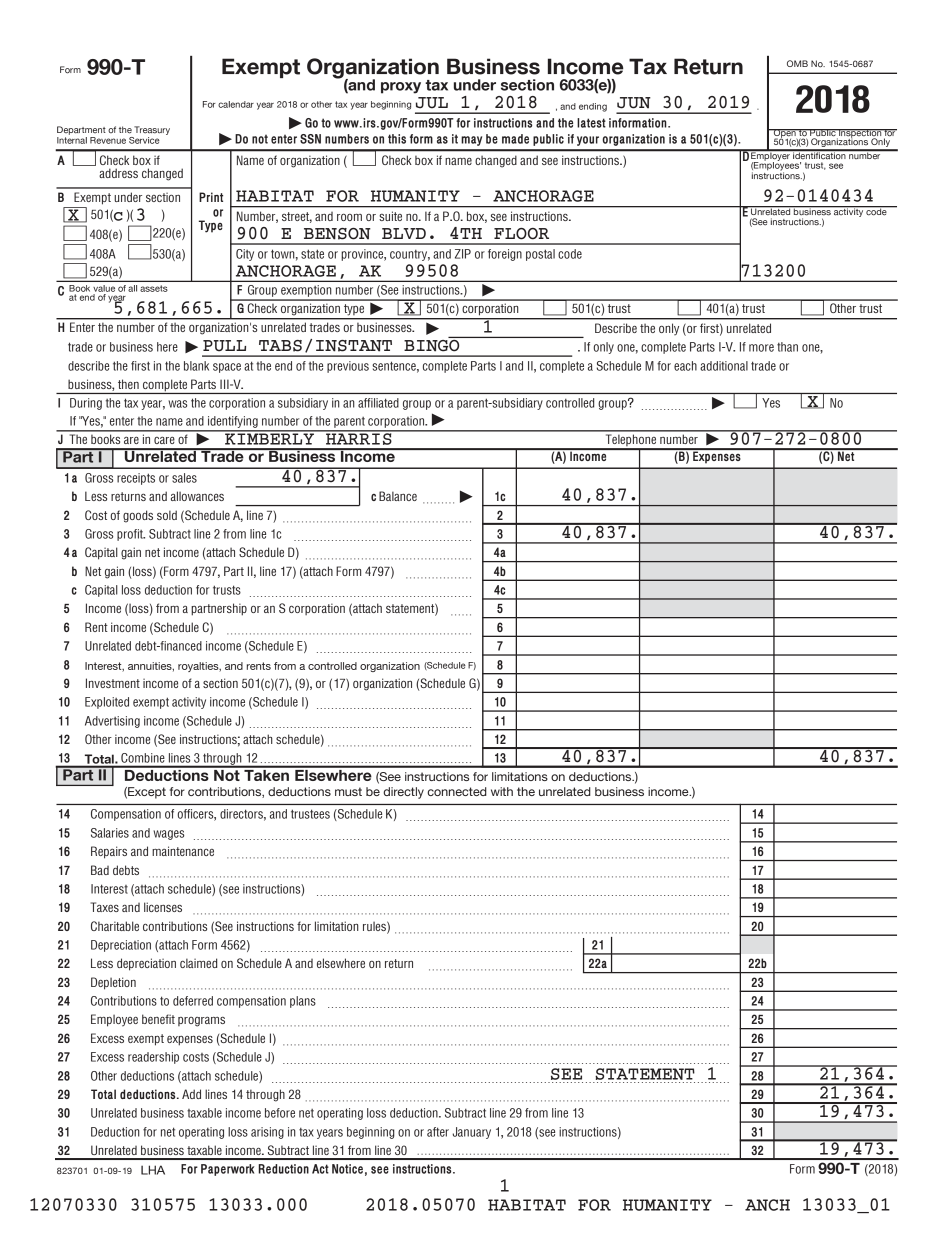 This screenshot has width=952, height=1233. I want to click on royalties, so click(199, 667).
